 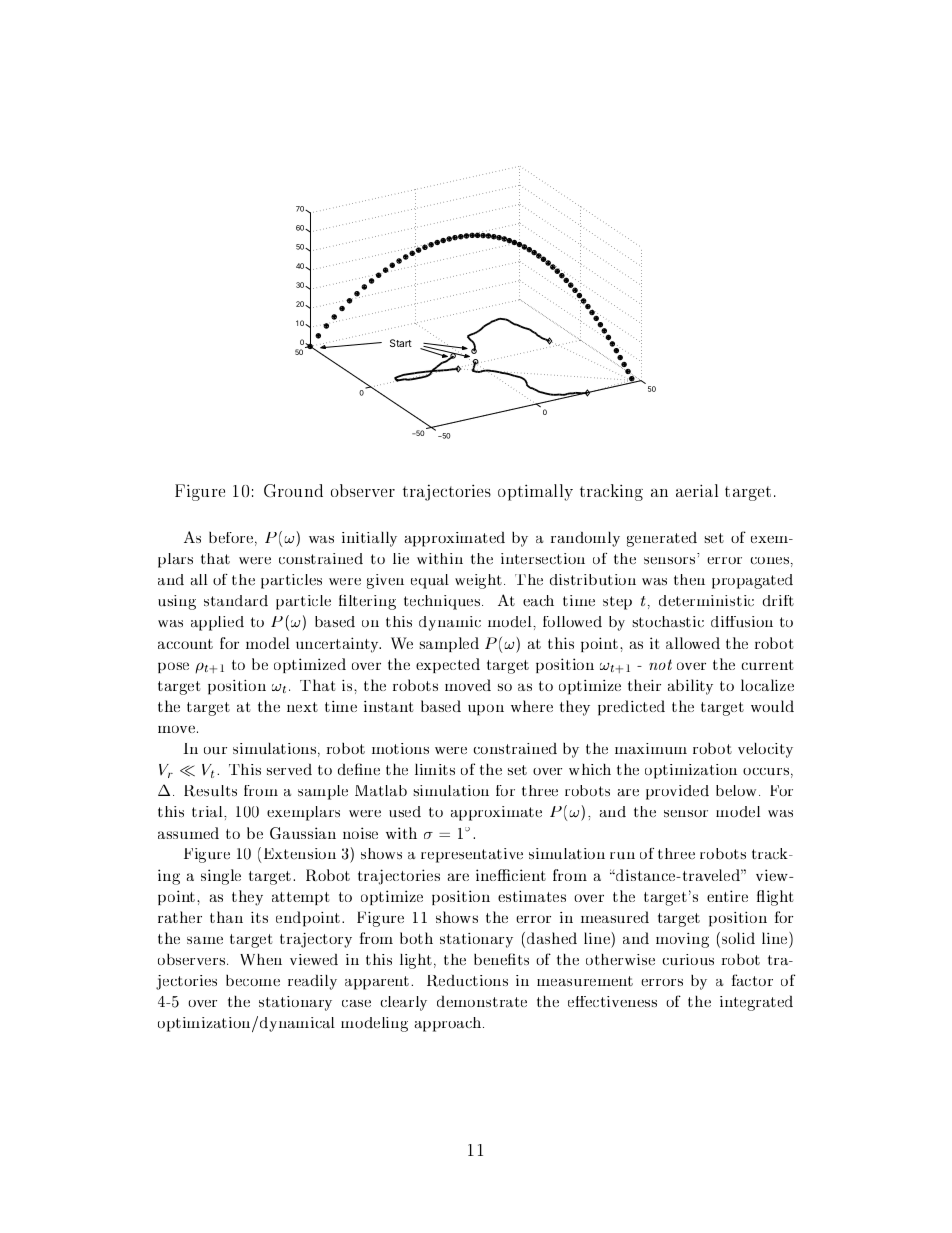 I want to click on Start, so click(x=401, y=343).
